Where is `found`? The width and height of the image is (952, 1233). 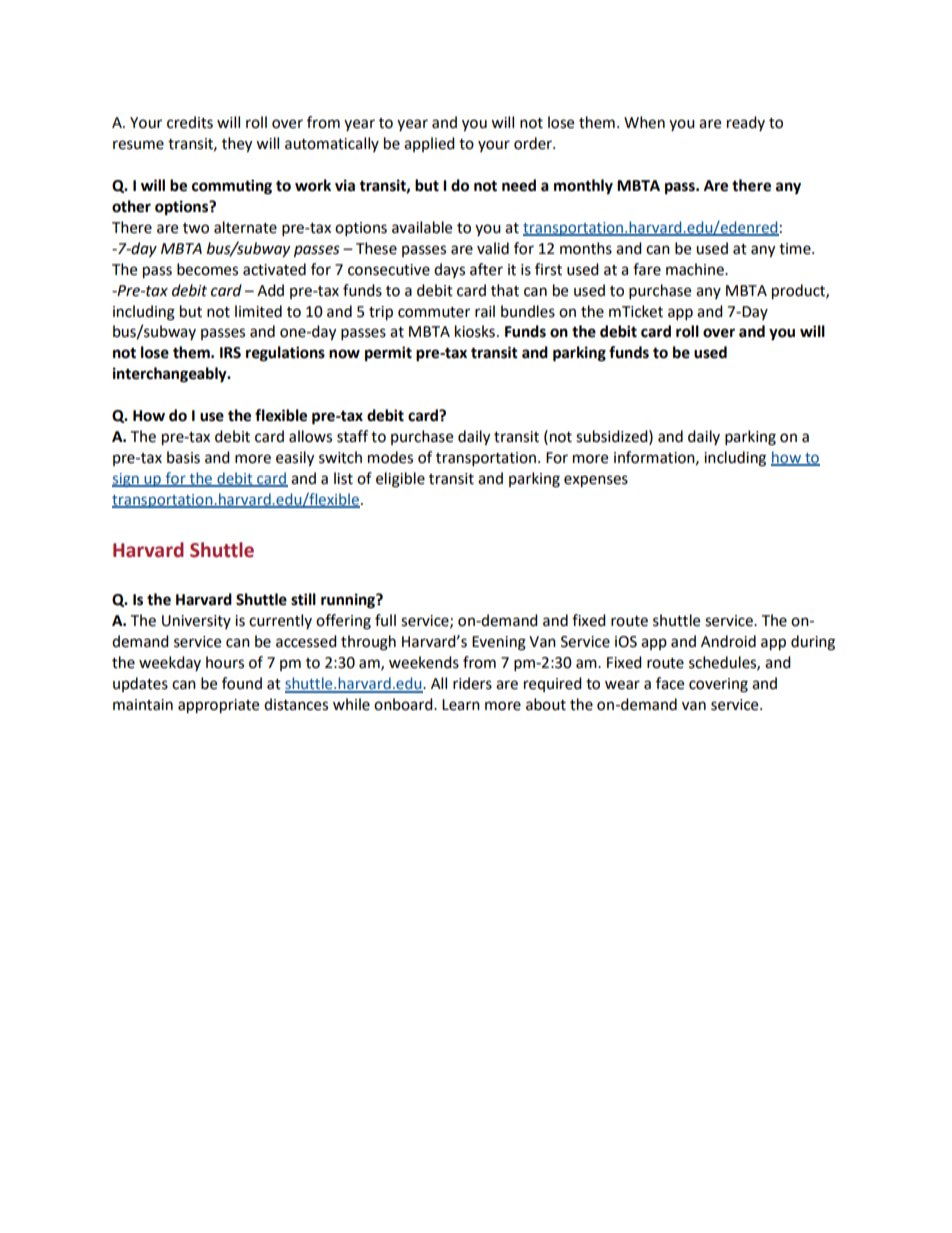 found is located at coordinates (242, 683).
